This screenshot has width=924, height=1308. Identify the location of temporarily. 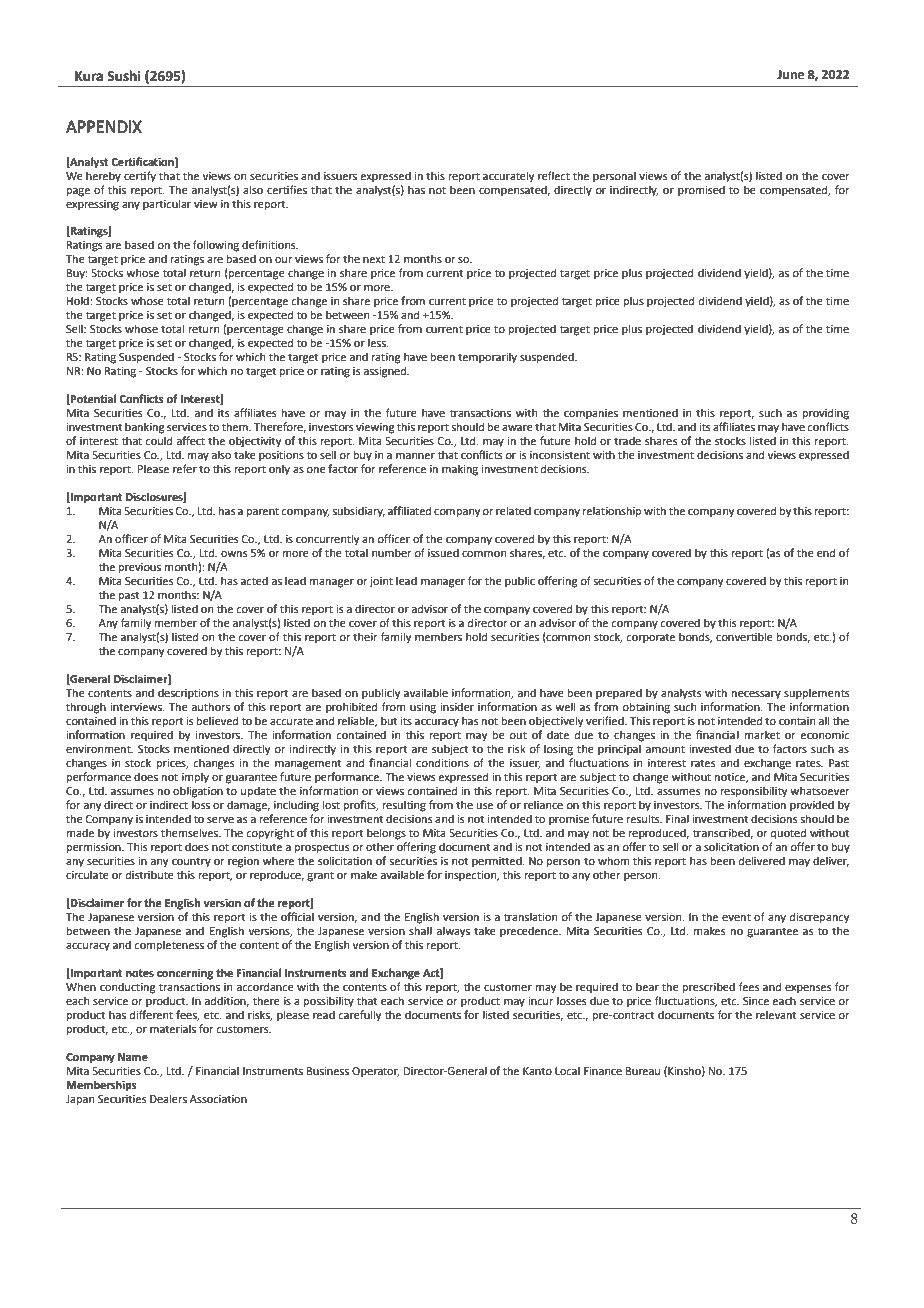
(487, 358).
